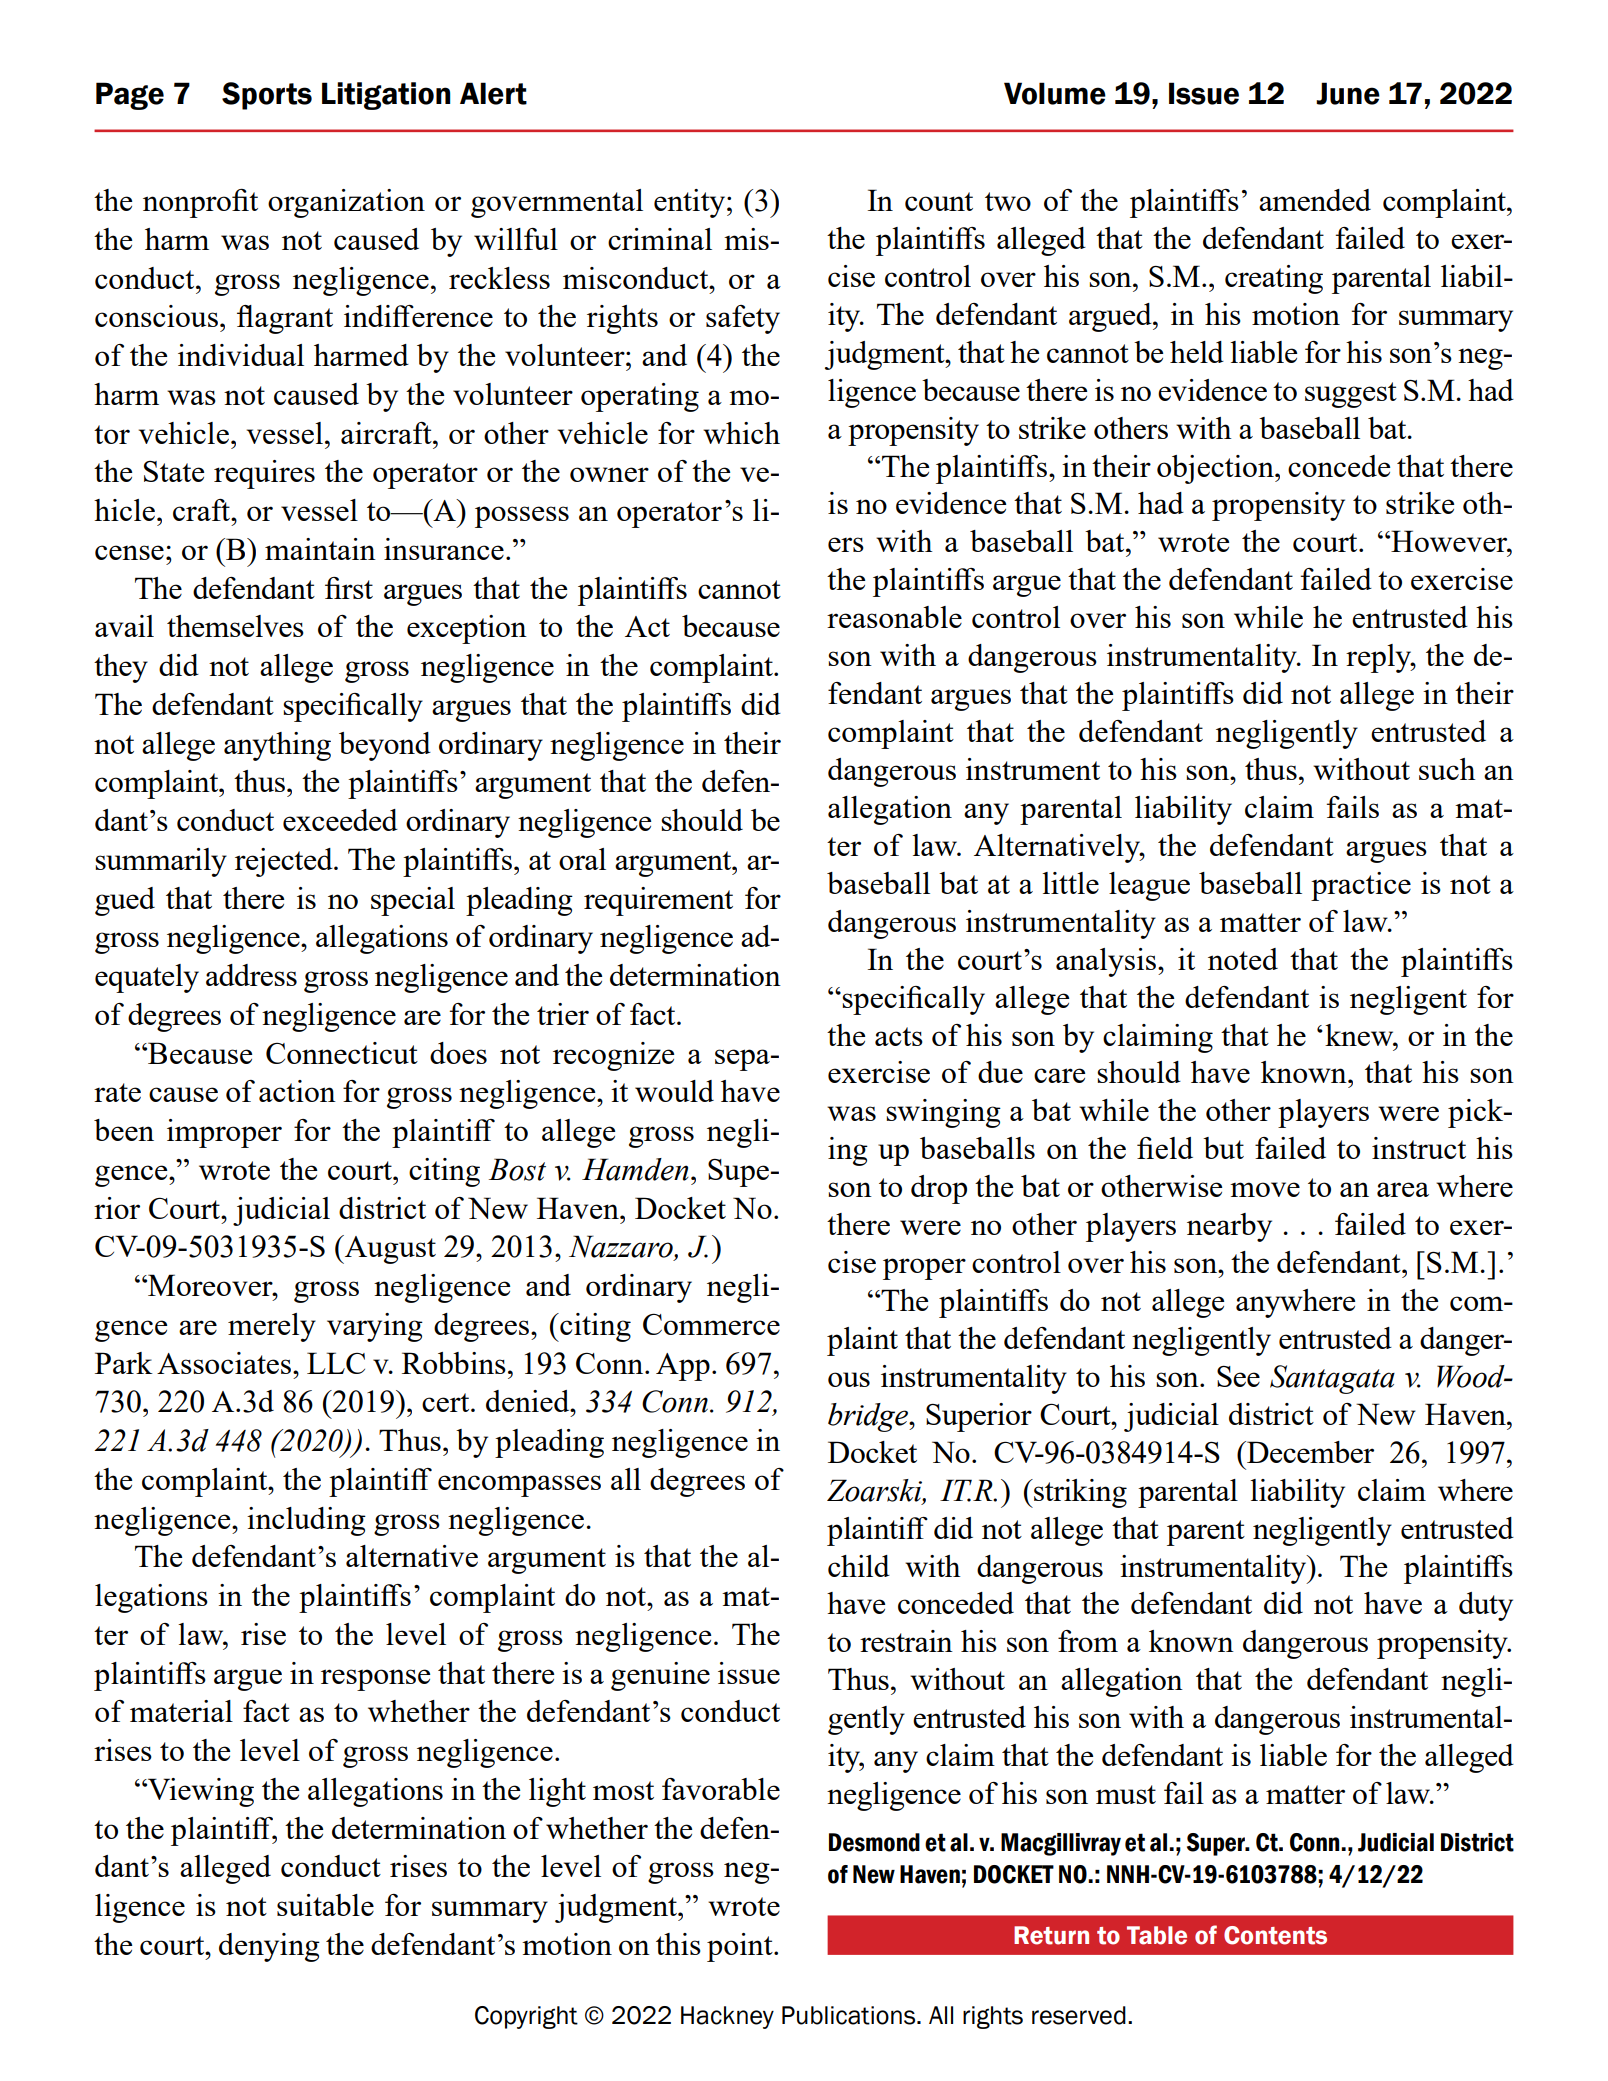 The width and height of the screenshot is (1608, 2081). I want to click on action, so click(297, 1091).
